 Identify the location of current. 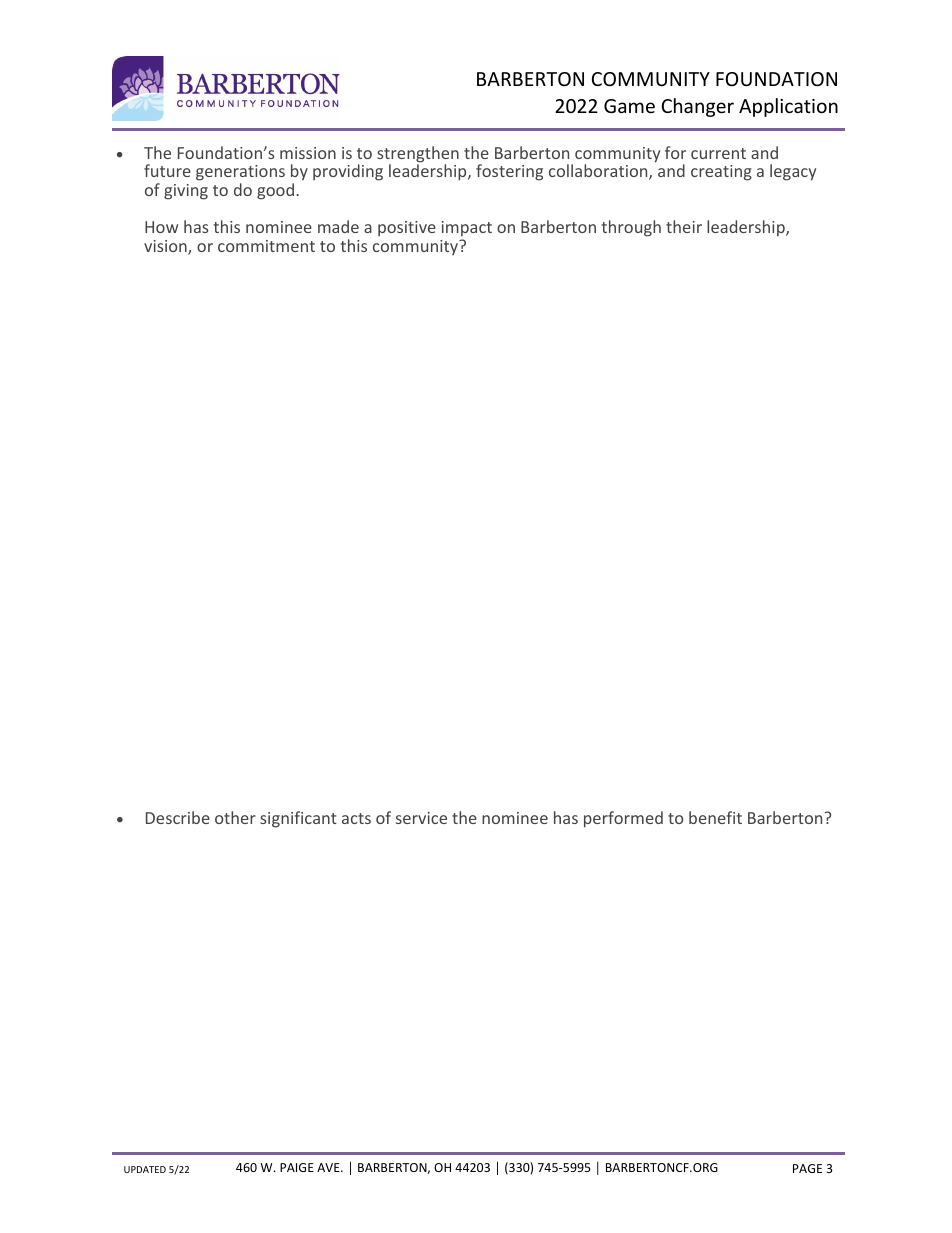
(718, 153).
